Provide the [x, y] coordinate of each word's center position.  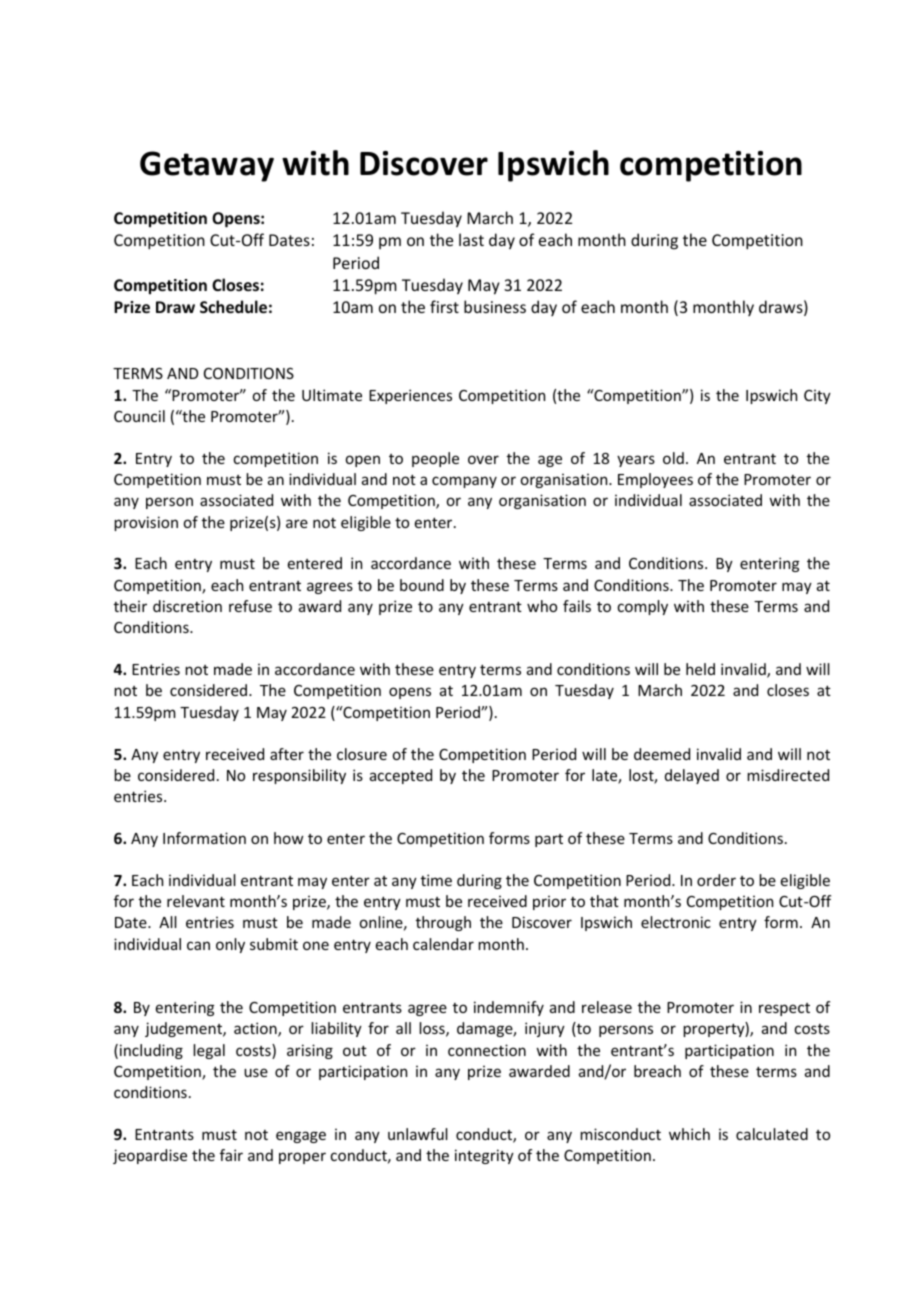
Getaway [207, 166]
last [471, 239]
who [542, 606]
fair [231, 1155]
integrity [484, 1156]
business [495, 306]
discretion [187, 606]
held [700, 669]
